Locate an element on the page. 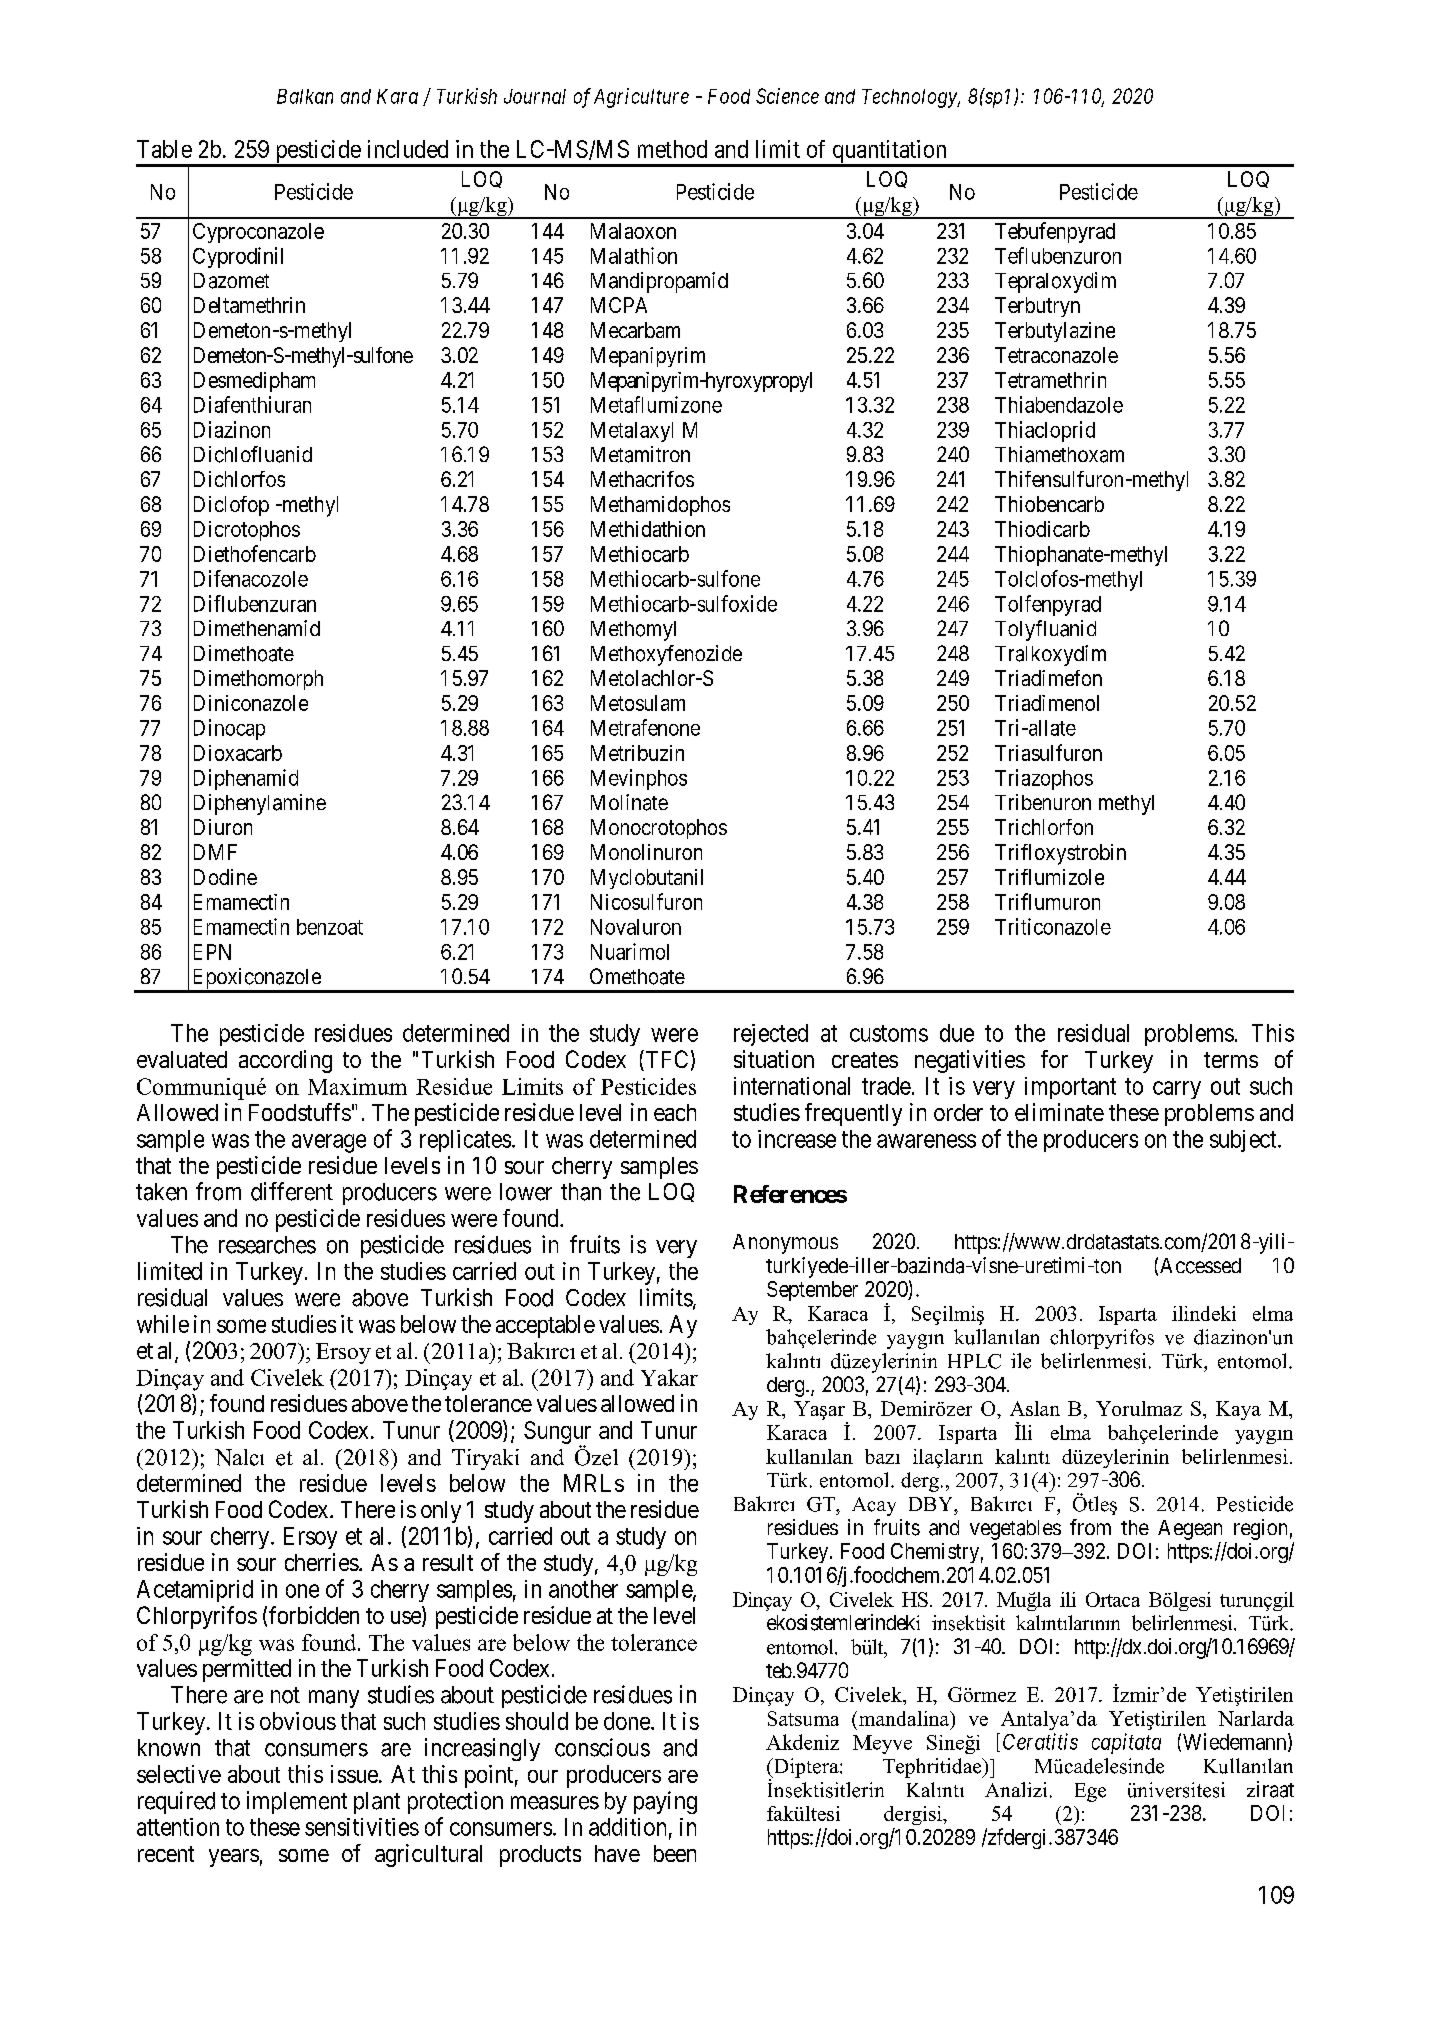 Image resolution: width=1430 pixels, height=2022 pixels. Malathion is located at coordinates (634, 255).
